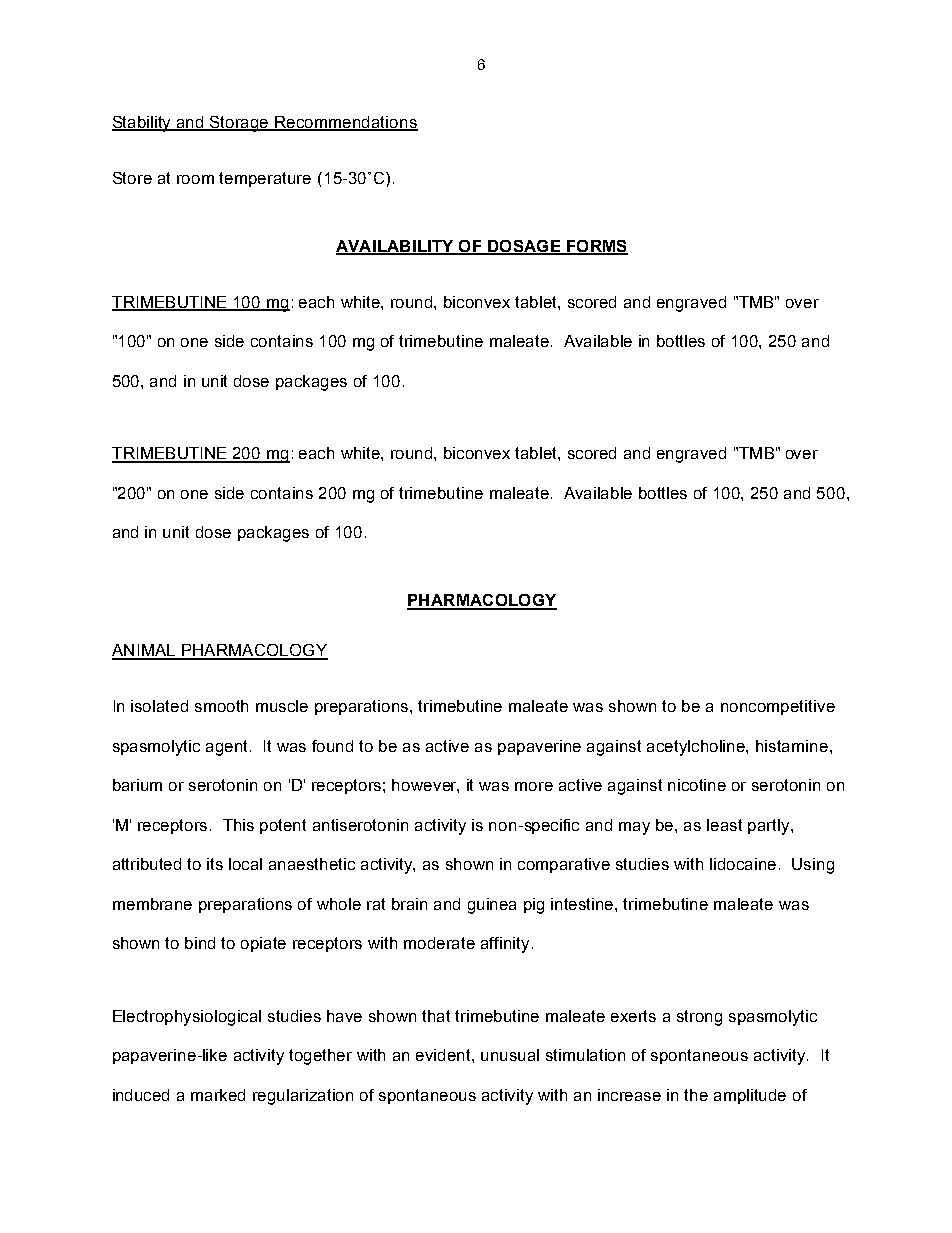 This page has width=952, height=1233. I want to click on unusual, so click(510, 1055).
